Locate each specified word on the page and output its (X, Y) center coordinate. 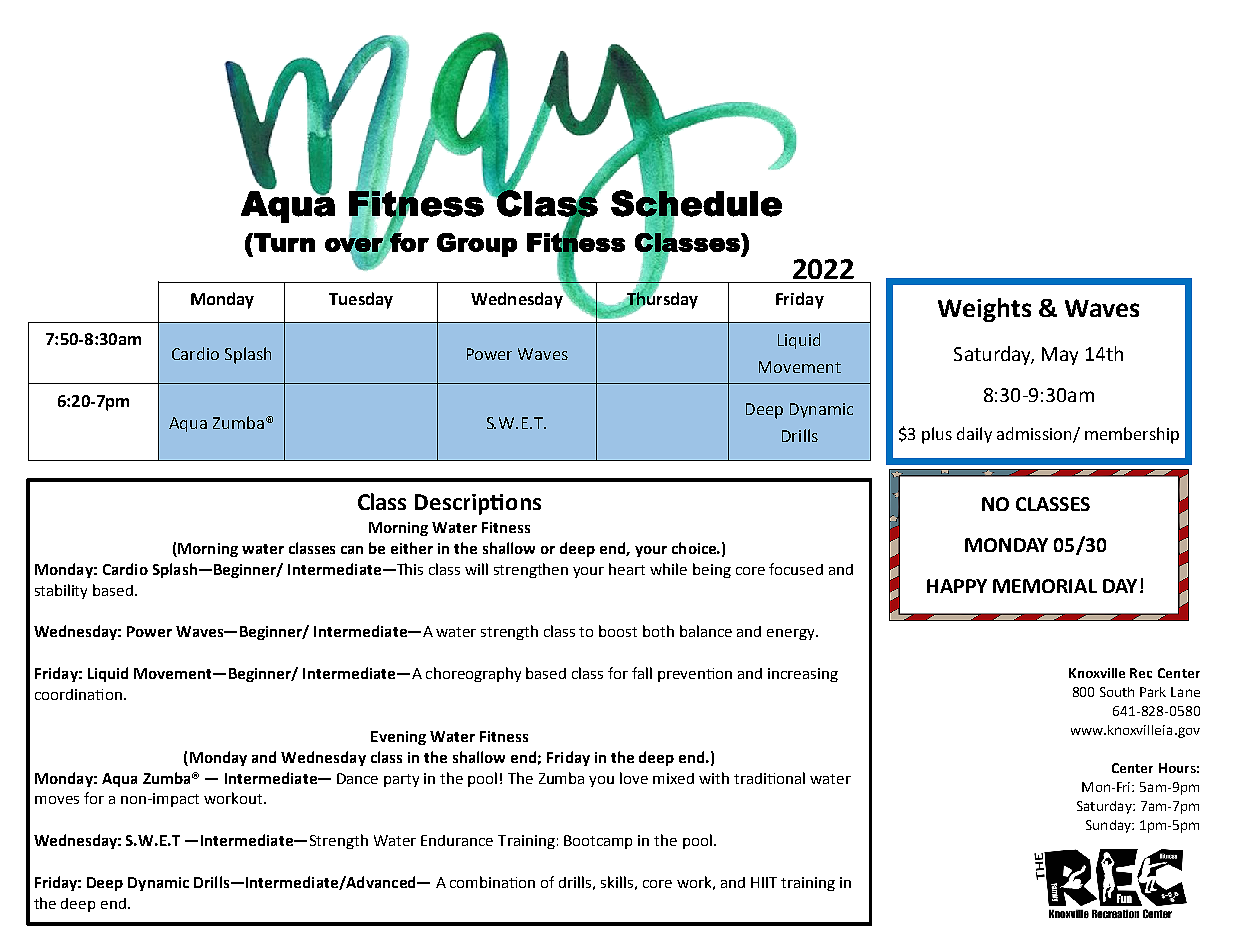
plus (937, 435)
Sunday (1109, 826)
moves (57, 800)
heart (627, 569)
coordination (78, 694)
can (352, 550)
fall (642, 673)
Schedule (696, 203)
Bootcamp (598, 842)
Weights (984, 310)
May (1060, 356)
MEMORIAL (1045, 586)
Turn (283, 242)
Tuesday (361, 300)
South (1117, 692)
